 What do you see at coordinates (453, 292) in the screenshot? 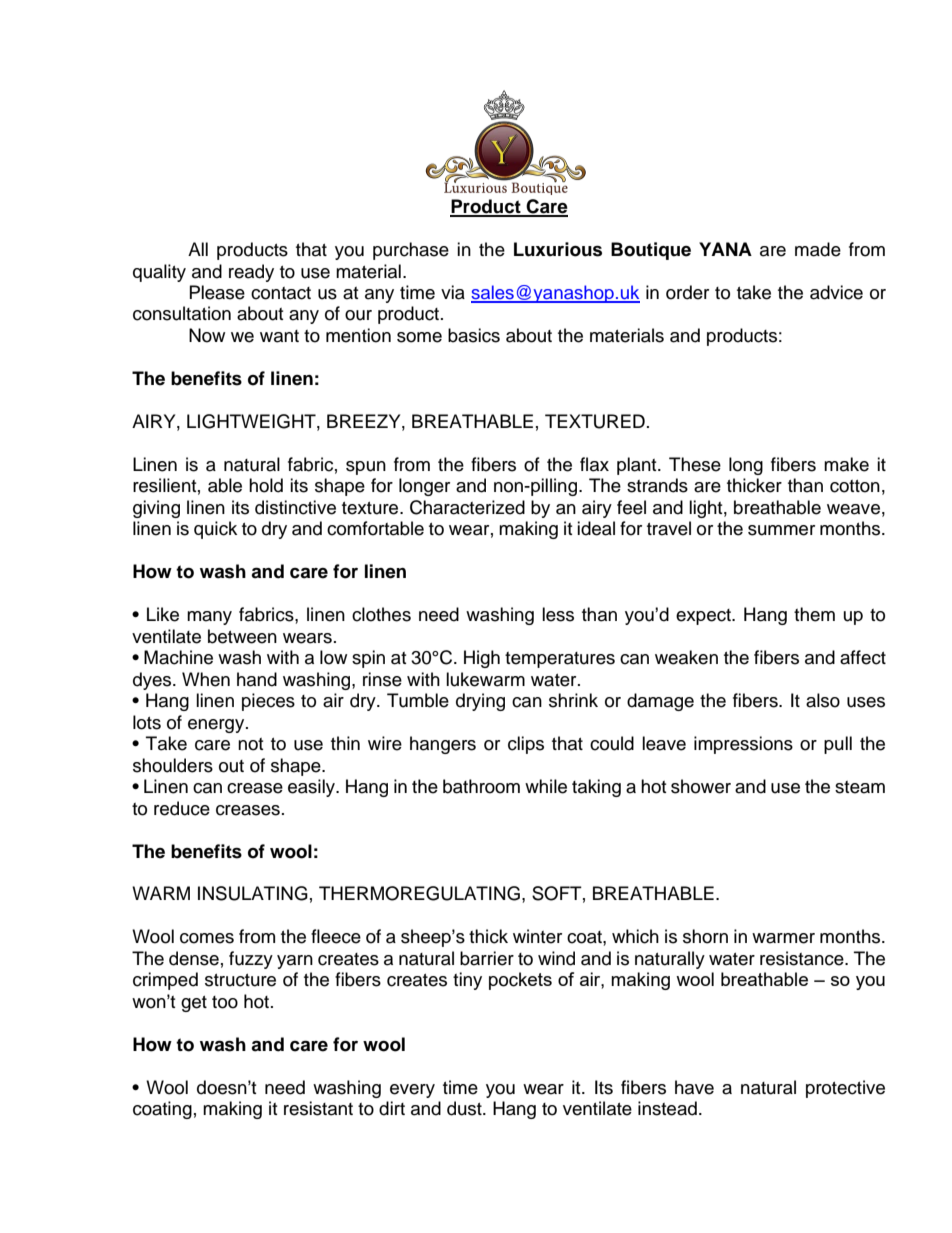
I see `via` at bounding box center [453, 292].
